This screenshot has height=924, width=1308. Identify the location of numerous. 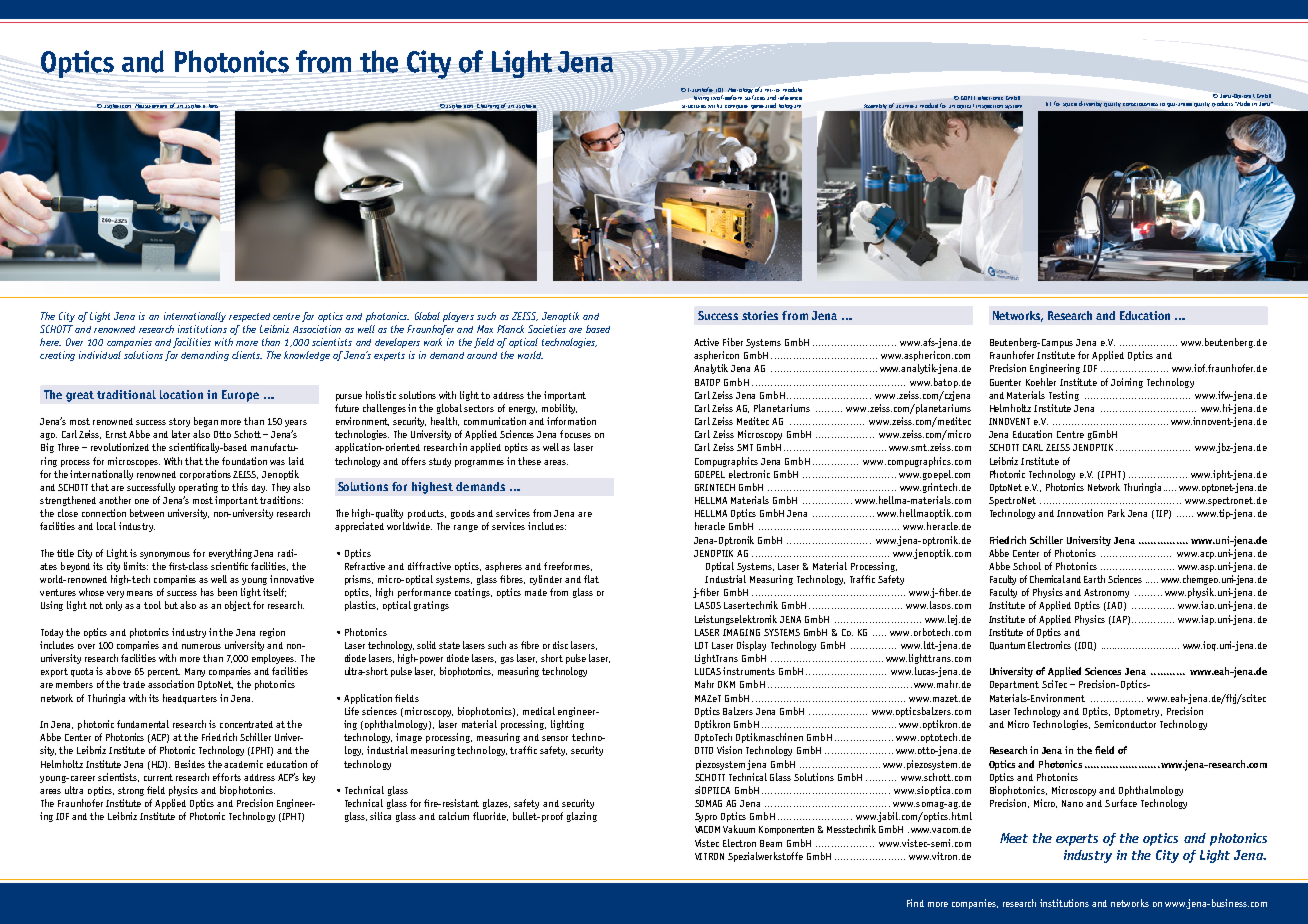
(201, 646).
